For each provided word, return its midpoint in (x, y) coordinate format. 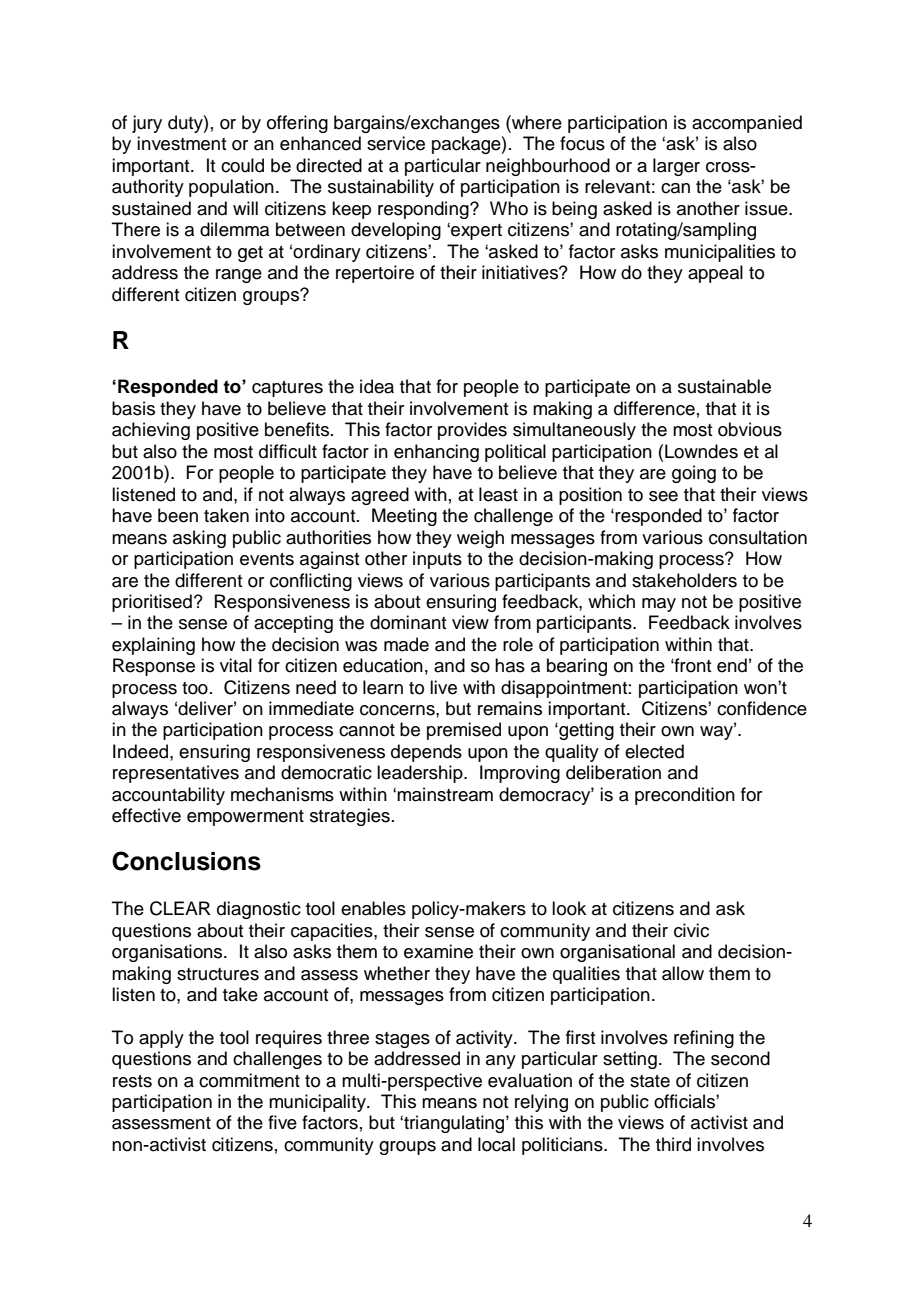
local (496, 1144)
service (396, 143)
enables (373, 908)
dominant (408, 622)
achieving (151, 431)
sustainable (724, 386)
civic (691, 930)
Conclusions (186, 861)
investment (182, 143)
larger (676, 167)
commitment (249, 1080)
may (659, 605)
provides (472, 431)
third (673, 1144)
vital (236, 665)
